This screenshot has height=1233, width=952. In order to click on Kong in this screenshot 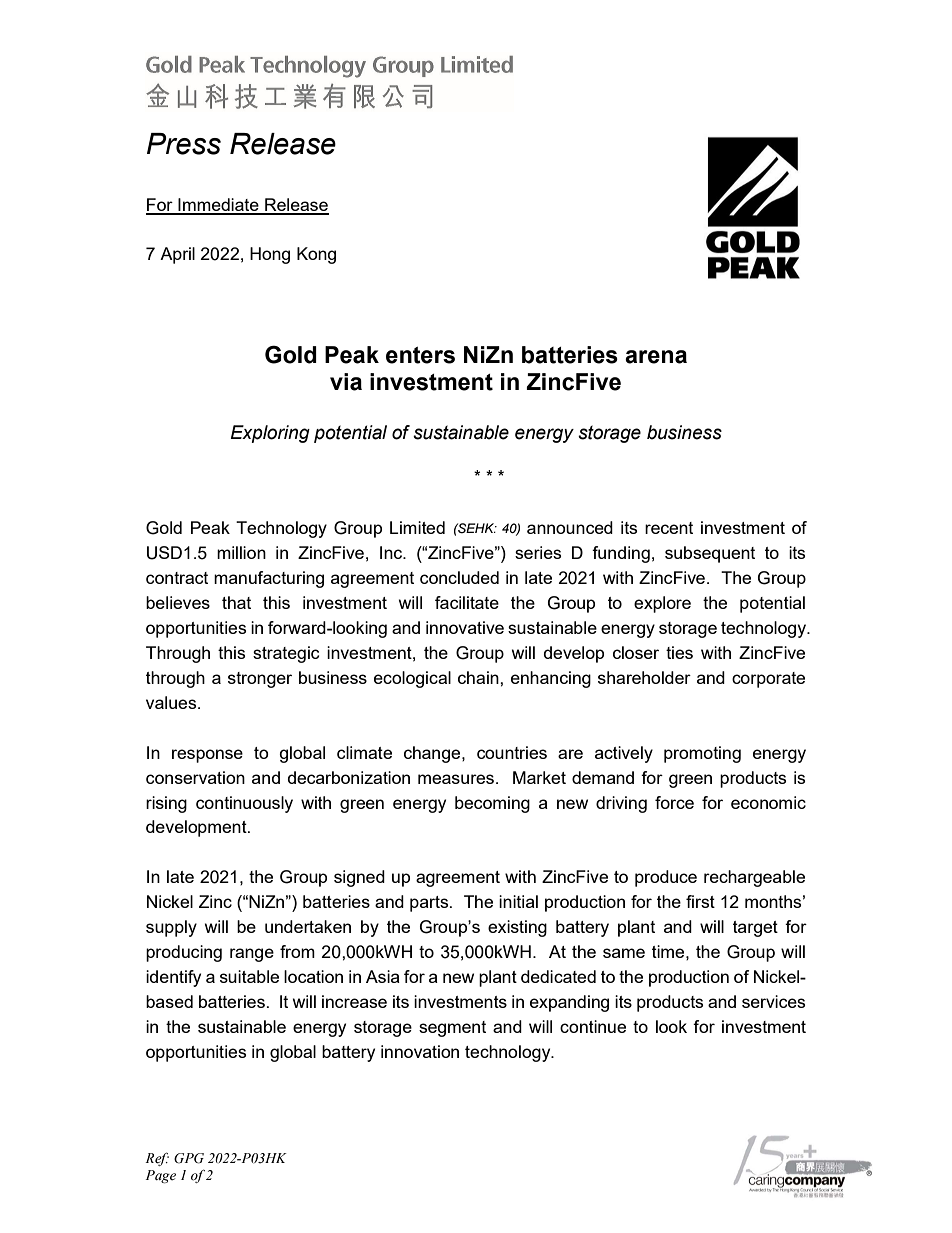, I will do `click(316, 255)`.
